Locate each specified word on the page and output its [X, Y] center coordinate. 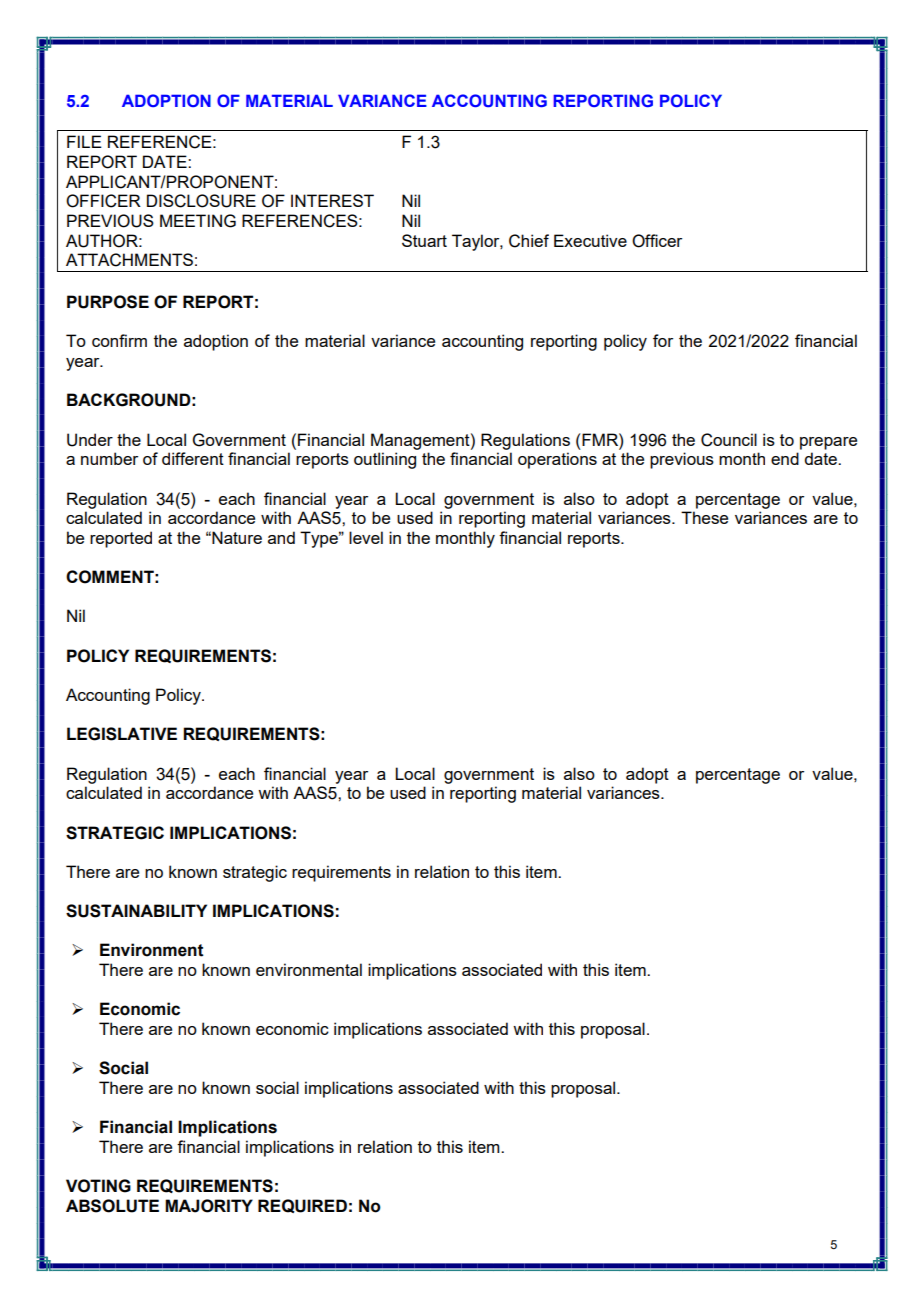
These [704, 517]
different [193, 458]
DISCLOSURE [201, 201]
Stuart [424, 240]
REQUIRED [302, 1206]
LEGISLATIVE [122, 734]
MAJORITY [209, 1206]
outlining [385, 460]
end [785, 458]
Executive [590, 240]
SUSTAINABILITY [136, 911]
